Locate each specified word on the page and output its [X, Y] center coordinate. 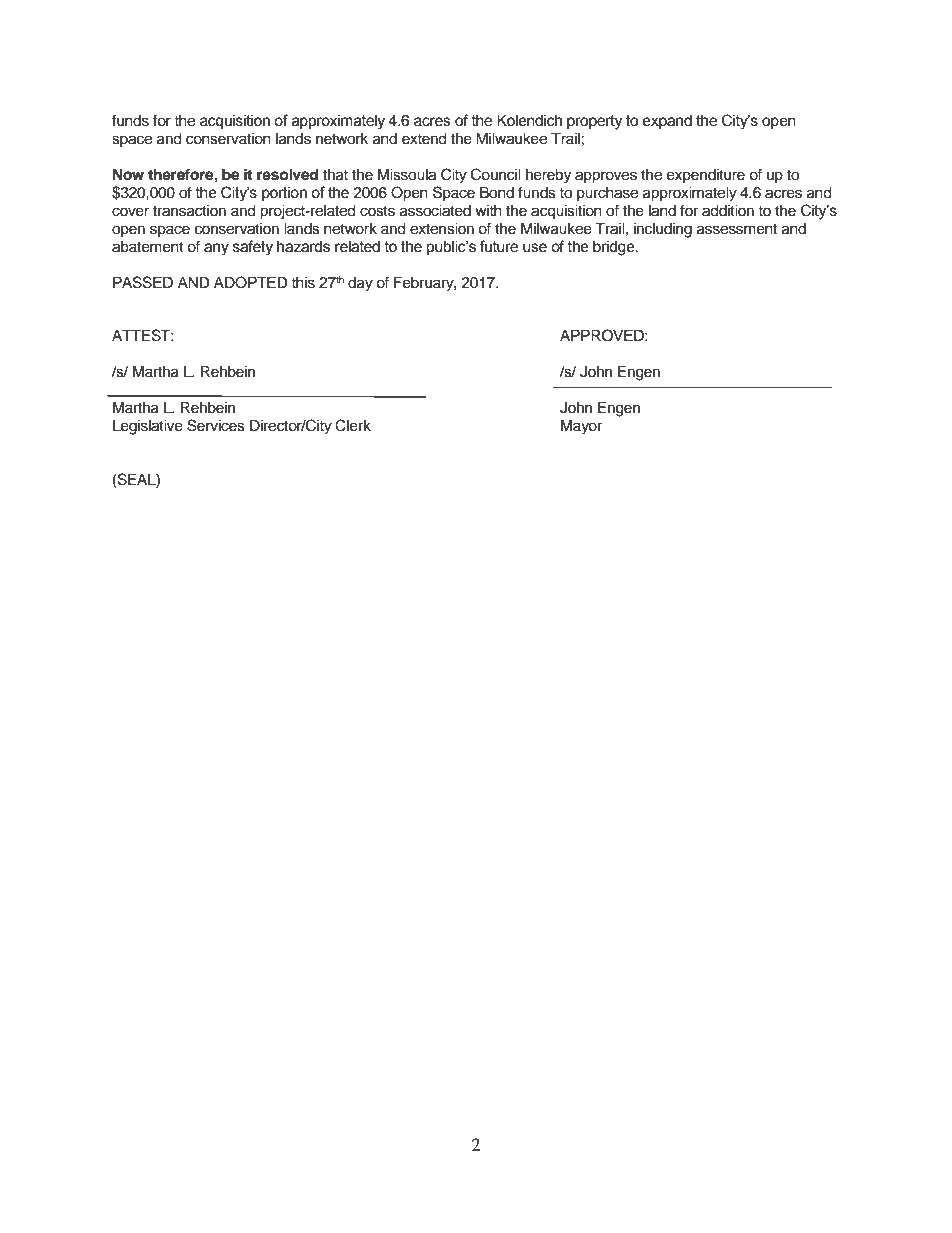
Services [216, 425]
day [360, 284]
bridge [615, 248]
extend [424, 139]
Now [128, 175]
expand [667, 122]
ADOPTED [251, 282]
